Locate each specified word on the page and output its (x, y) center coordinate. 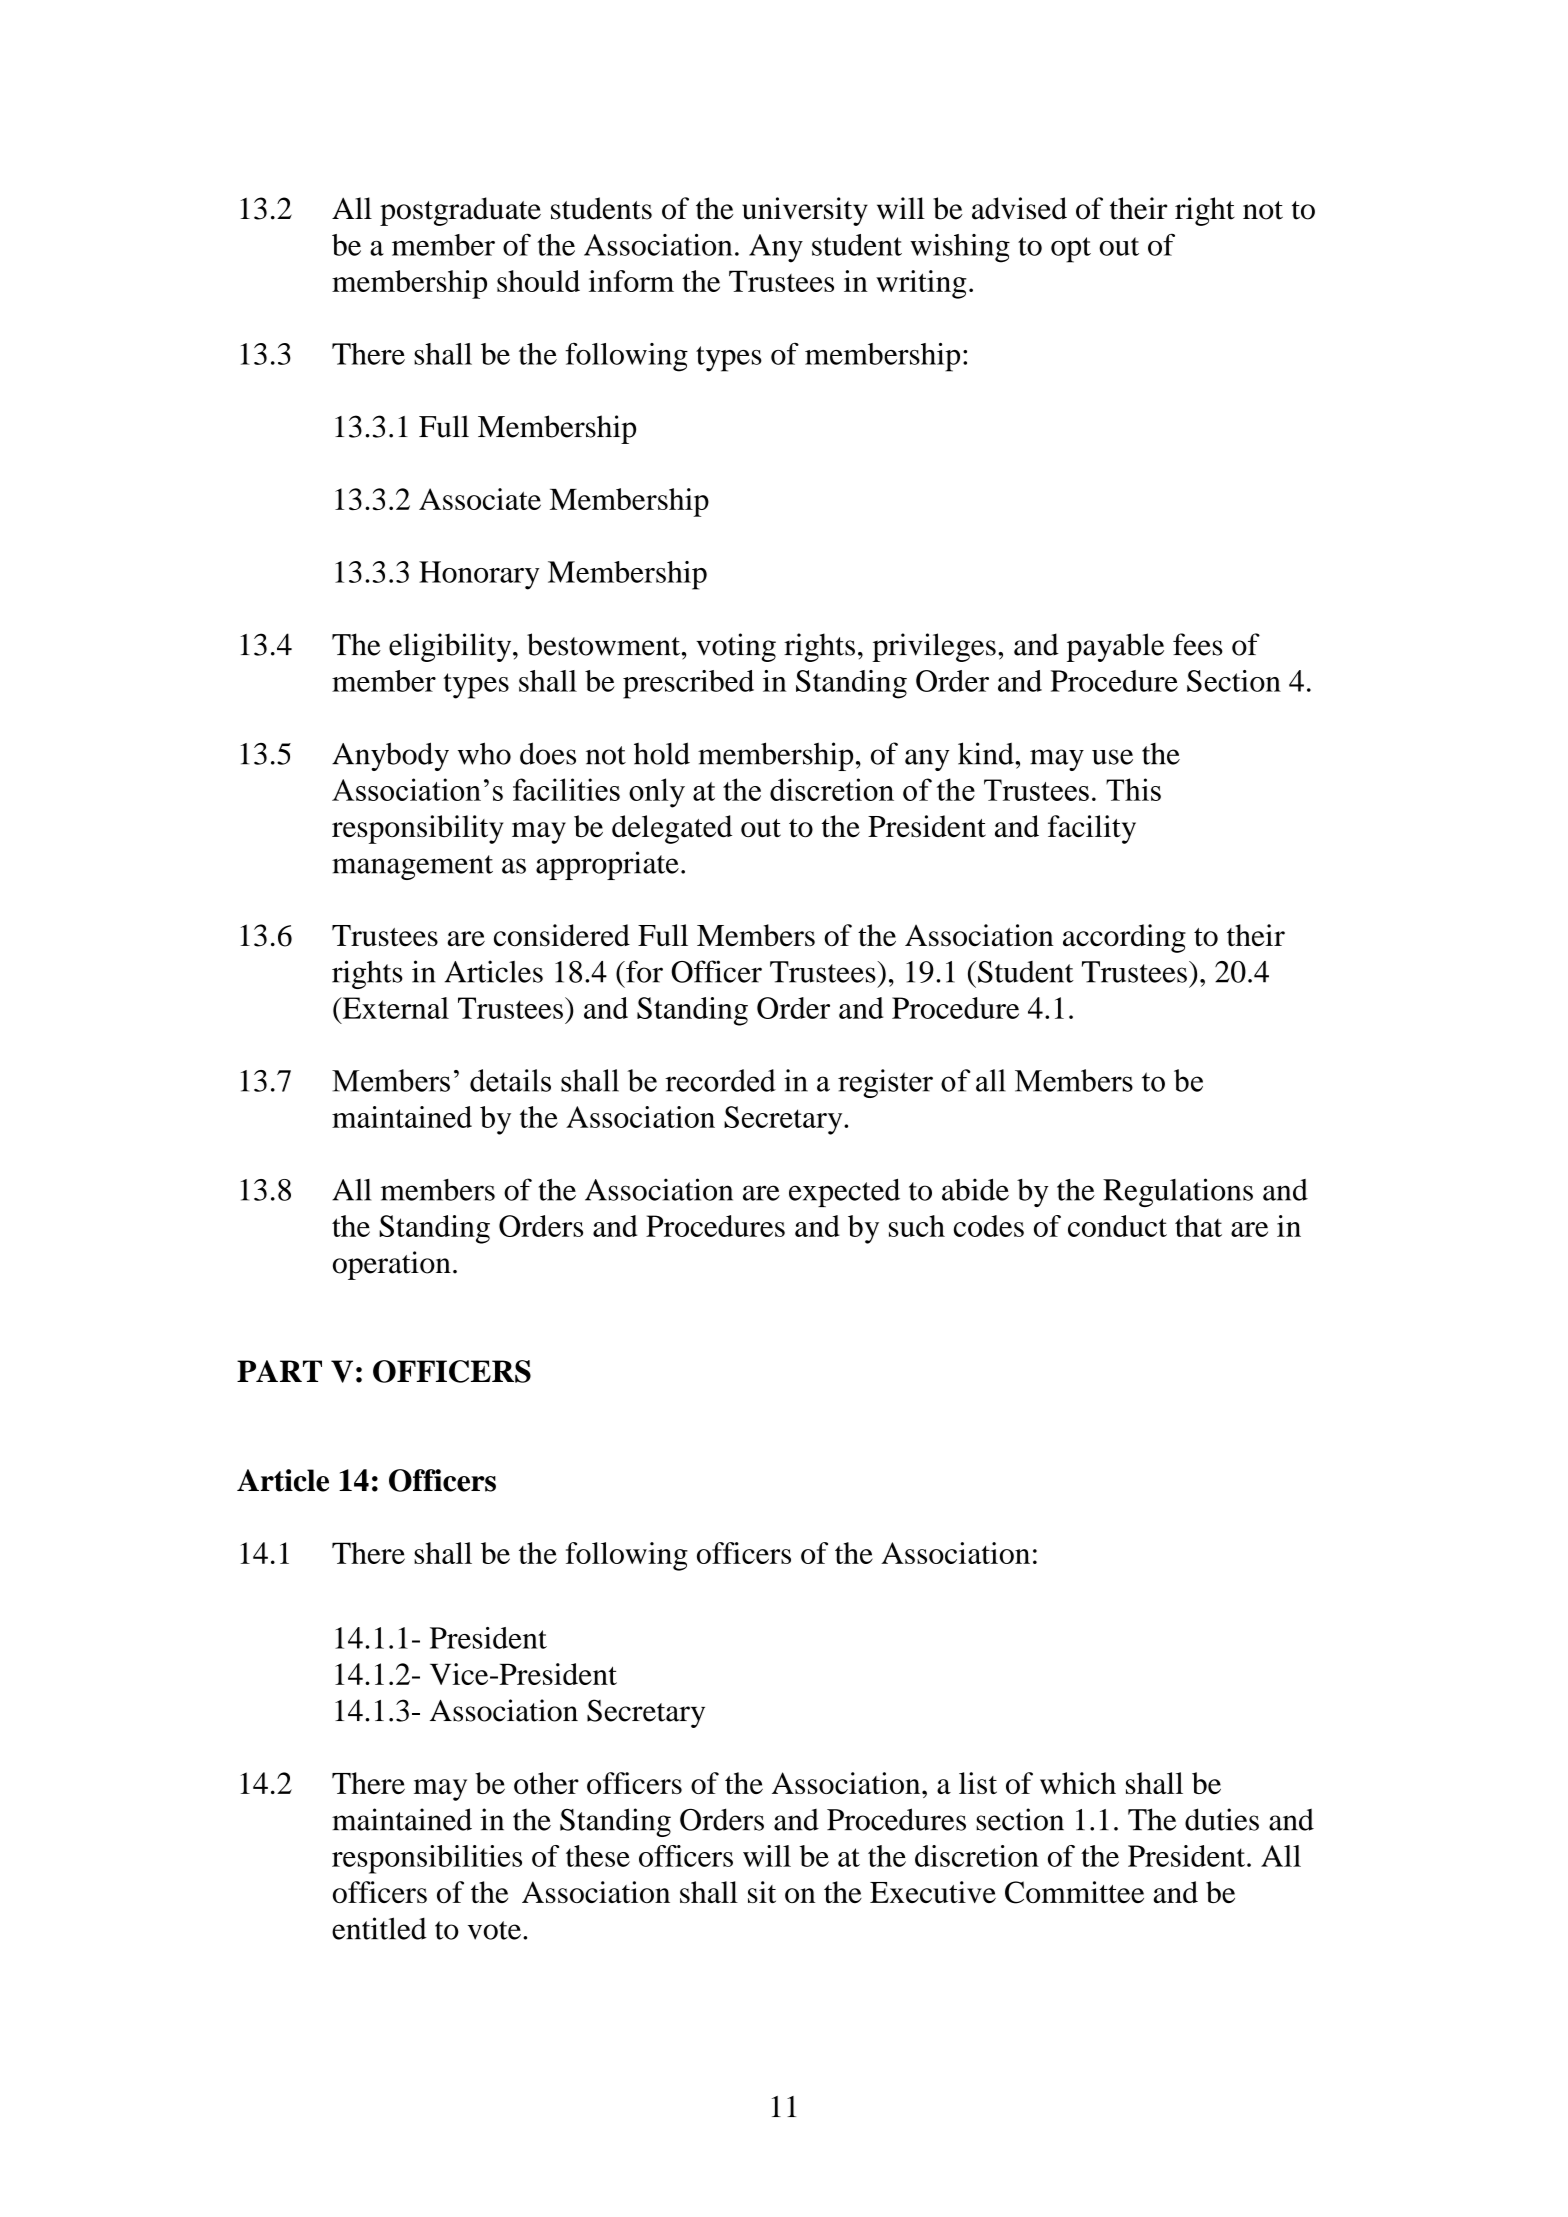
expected (844, 1193)
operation (392, 1265)
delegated (672, 829)
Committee (1074, 1892)
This (1133, 789)
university (805, 211)
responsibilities (427, 1859)
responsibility (418, 829)
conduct (1117, 1226)
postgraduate (460, 211)
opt (1071, 250)
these (598, 1856)
